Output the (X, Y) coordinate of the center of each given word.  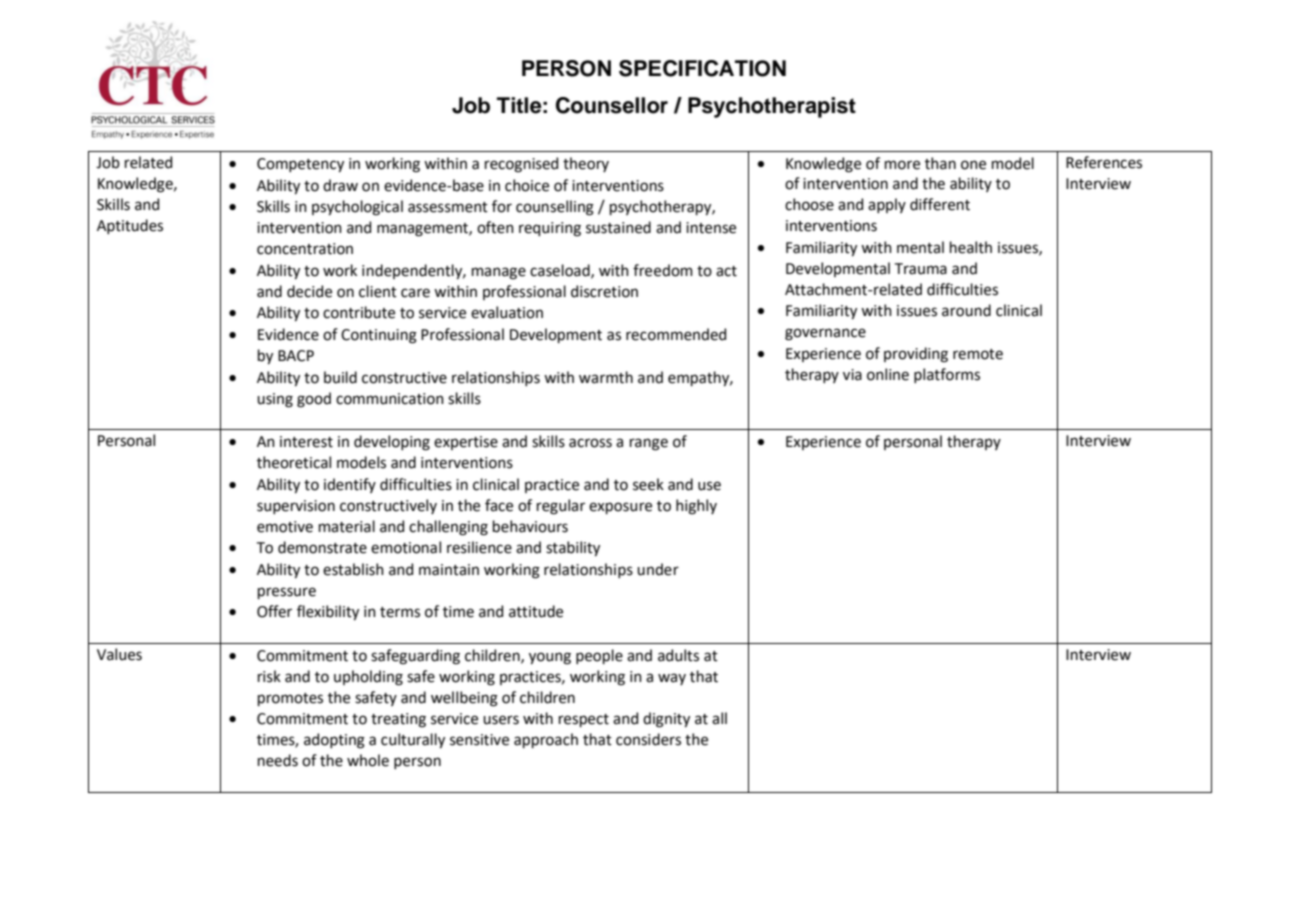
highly (696, 507)
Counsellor (612, 105)
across (590, 443)
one (973, 165)
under (658, 569)
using (275, 400)
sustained (618, 227)
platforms (947, 375)
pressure (287, 593)
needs (278, 760)
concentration (305, 249)
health (971, 247)
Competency (300, 165)
